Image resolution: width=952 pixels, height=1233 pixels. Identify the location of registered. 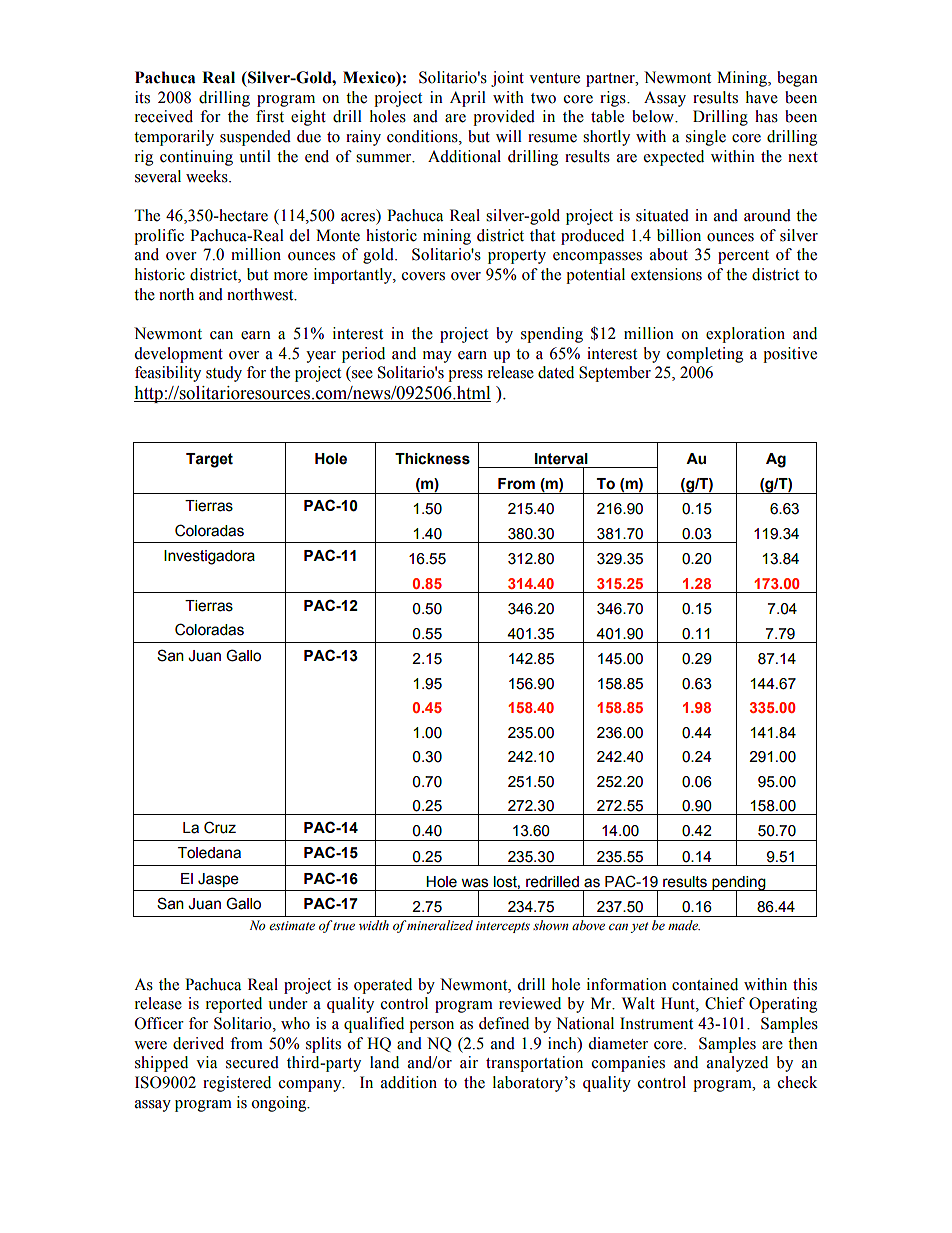
(237, 1084).
